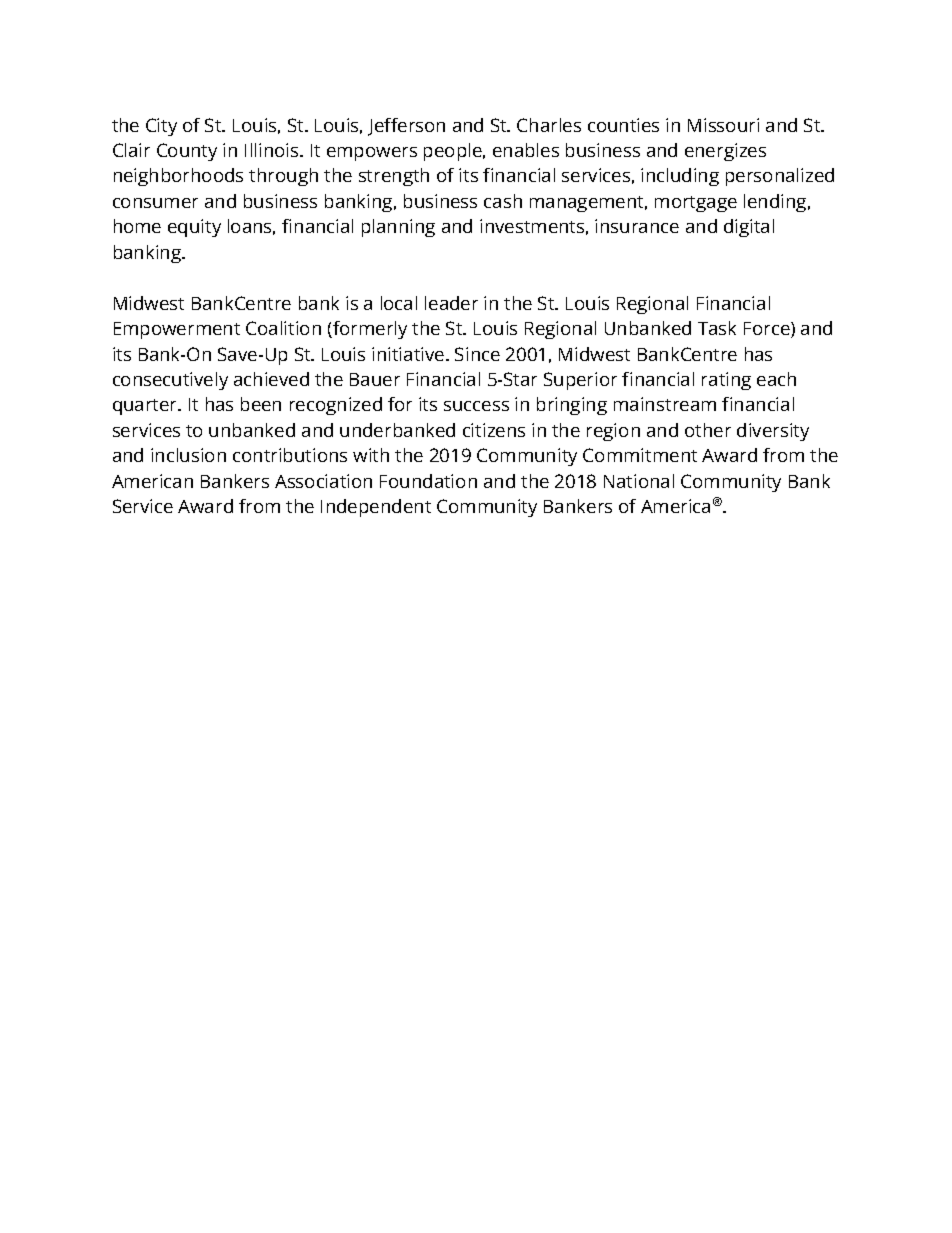 The image size is (952, 1233). I want to click on consecutively, so click(170, 381).
